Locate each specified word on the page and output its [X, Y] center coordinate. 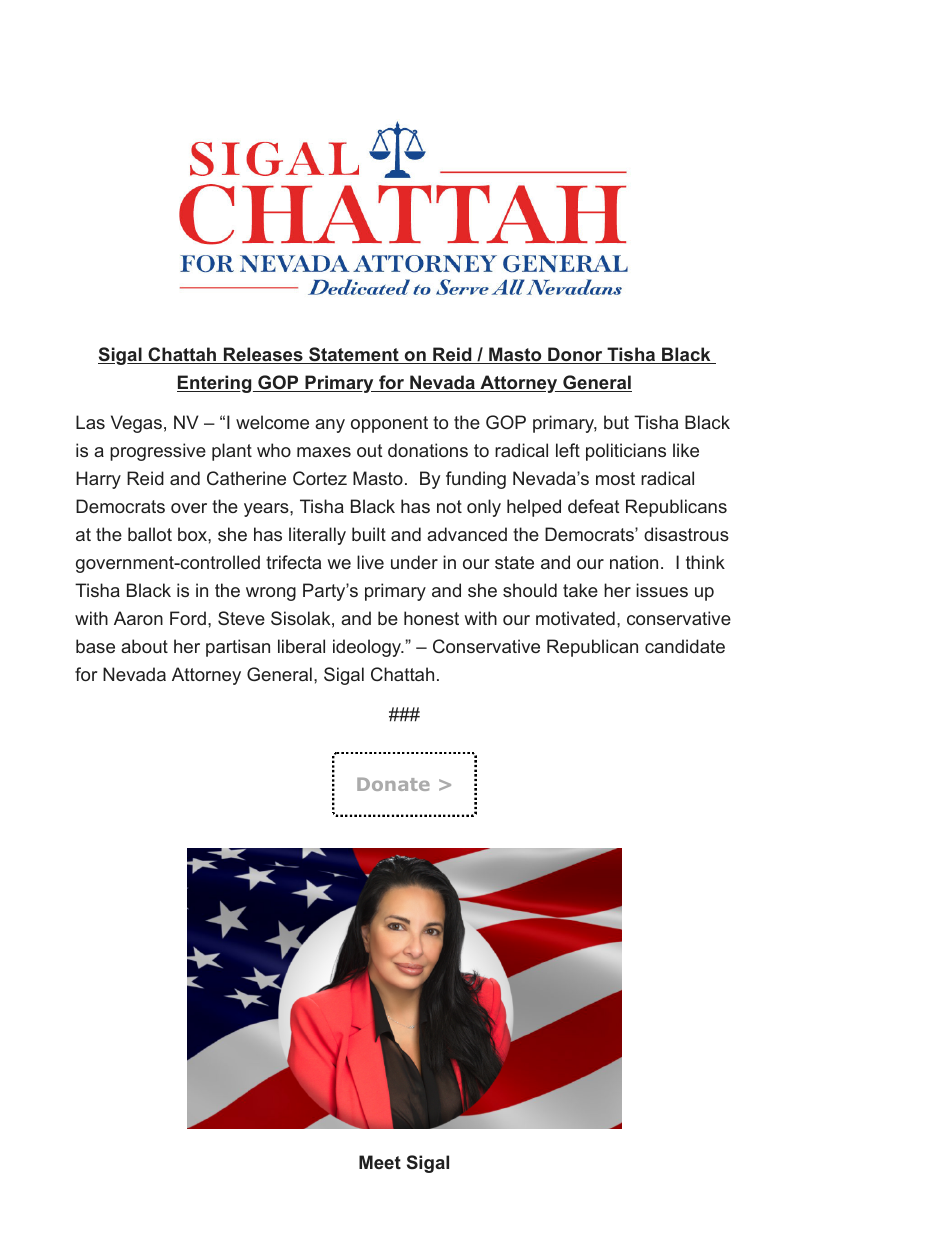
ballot [150, 534]
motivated [575, 618]
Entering [215, 384]
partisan [238, 648]
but [616, 422]
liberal [301, 646]
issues [662, 590]
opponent [389, 424]
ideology [368, 648]
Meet [380, 1162]
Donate [393, 784]
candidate [685, 646]
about [144, 646]
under [414, 562]
